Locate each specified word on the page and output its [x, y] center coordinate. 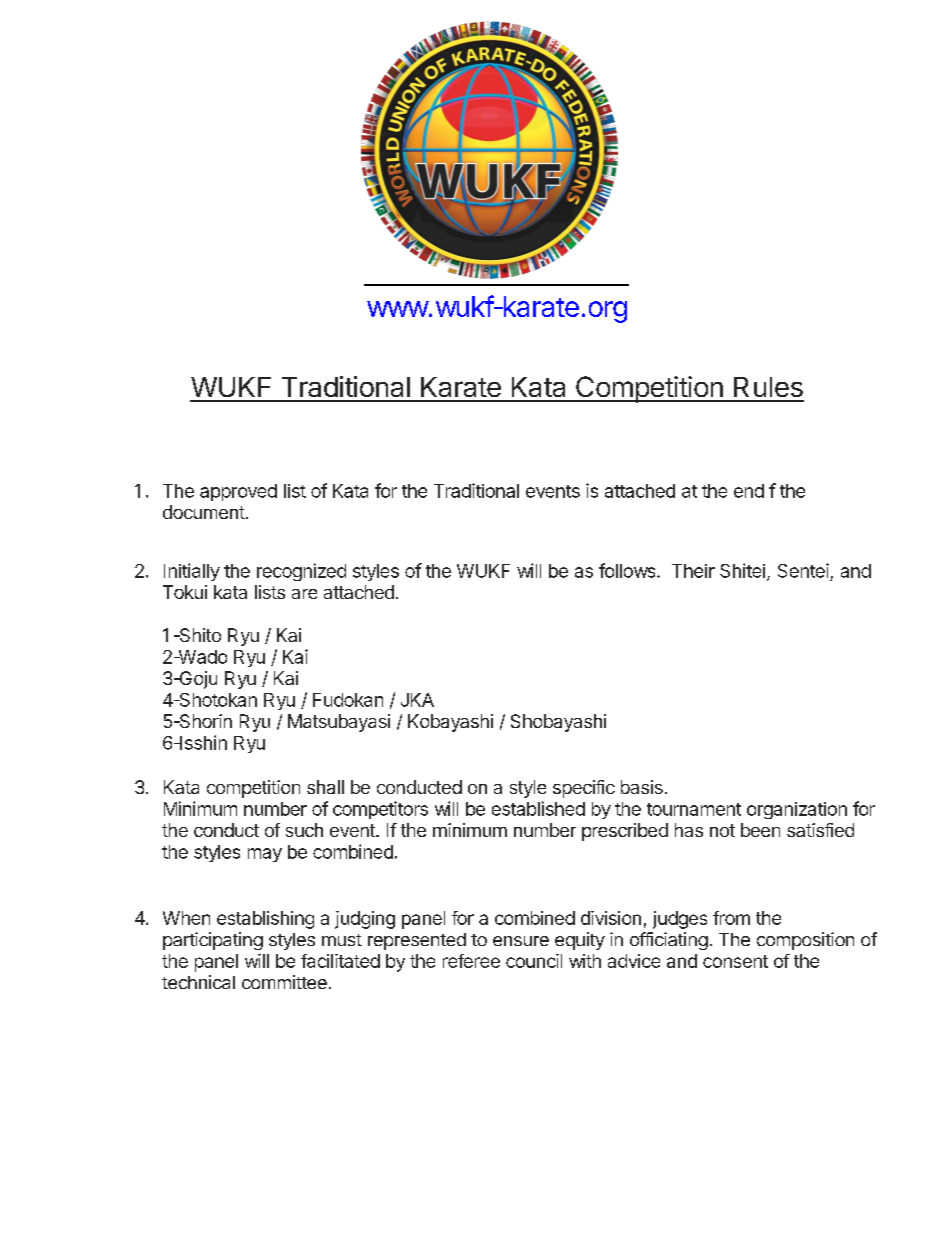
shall [325, 787]
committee [284, 982]
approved [238, 492]
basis [642, 787]
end [749, 491]
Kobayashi [450, 723]
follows [628, 570]
